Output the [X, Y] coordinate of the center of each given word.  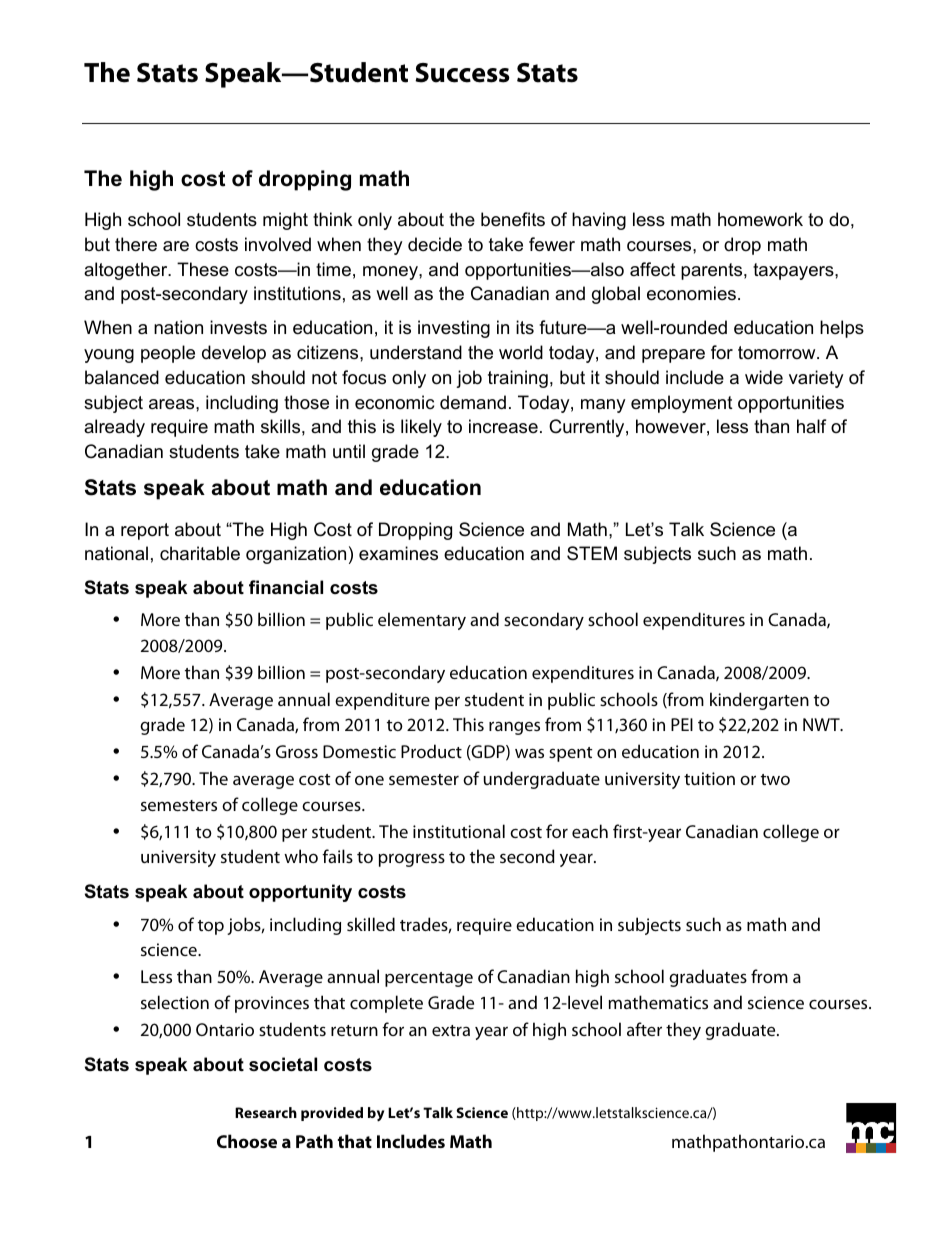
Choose [247, 1141]
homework [760, 219]
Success [462, 73]
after [644, 1029]
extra [451, 1030]
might [285, 221]
